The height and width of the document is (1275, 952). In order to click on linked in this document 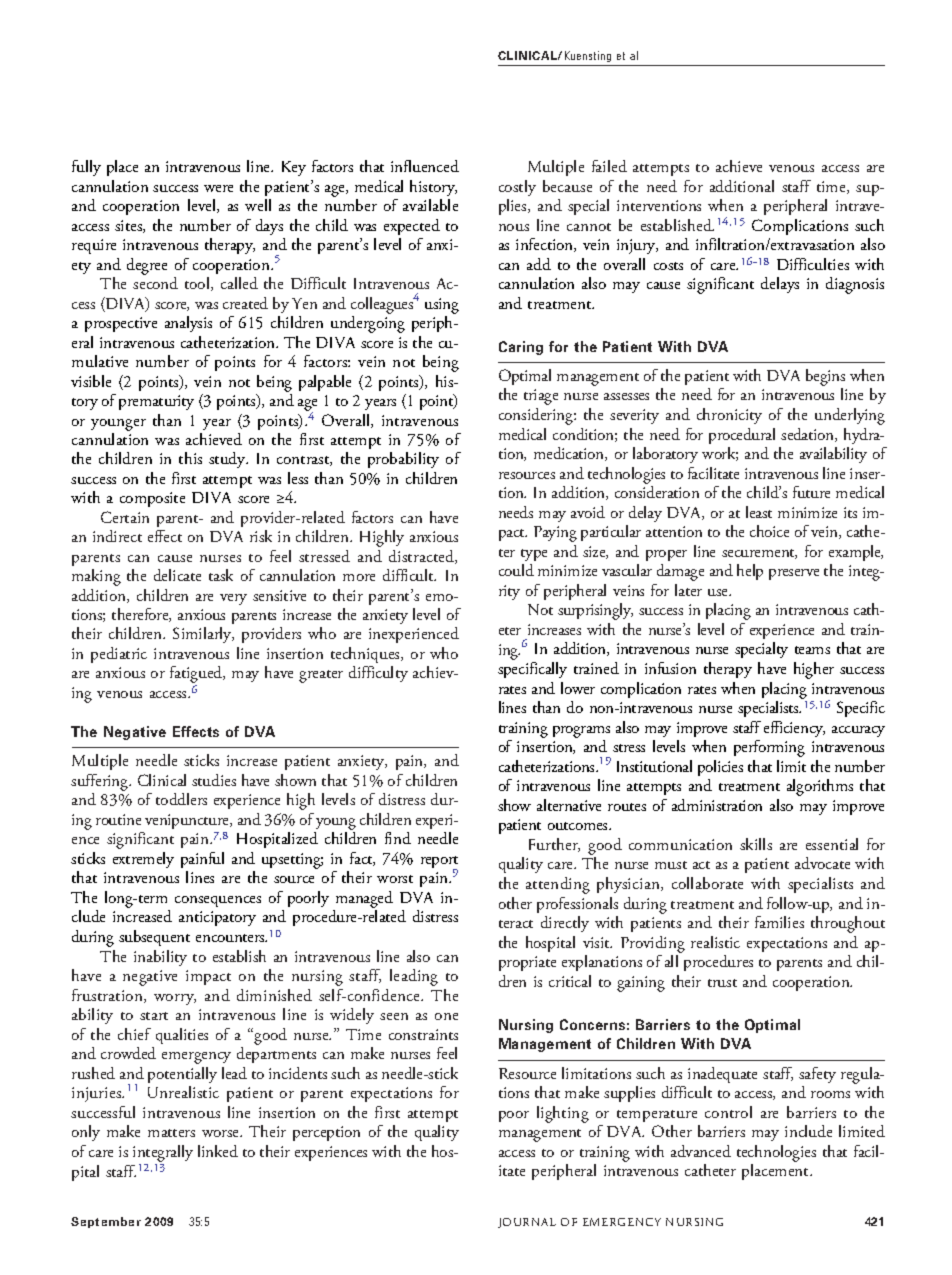, I will do `click(218, 1151)`.
